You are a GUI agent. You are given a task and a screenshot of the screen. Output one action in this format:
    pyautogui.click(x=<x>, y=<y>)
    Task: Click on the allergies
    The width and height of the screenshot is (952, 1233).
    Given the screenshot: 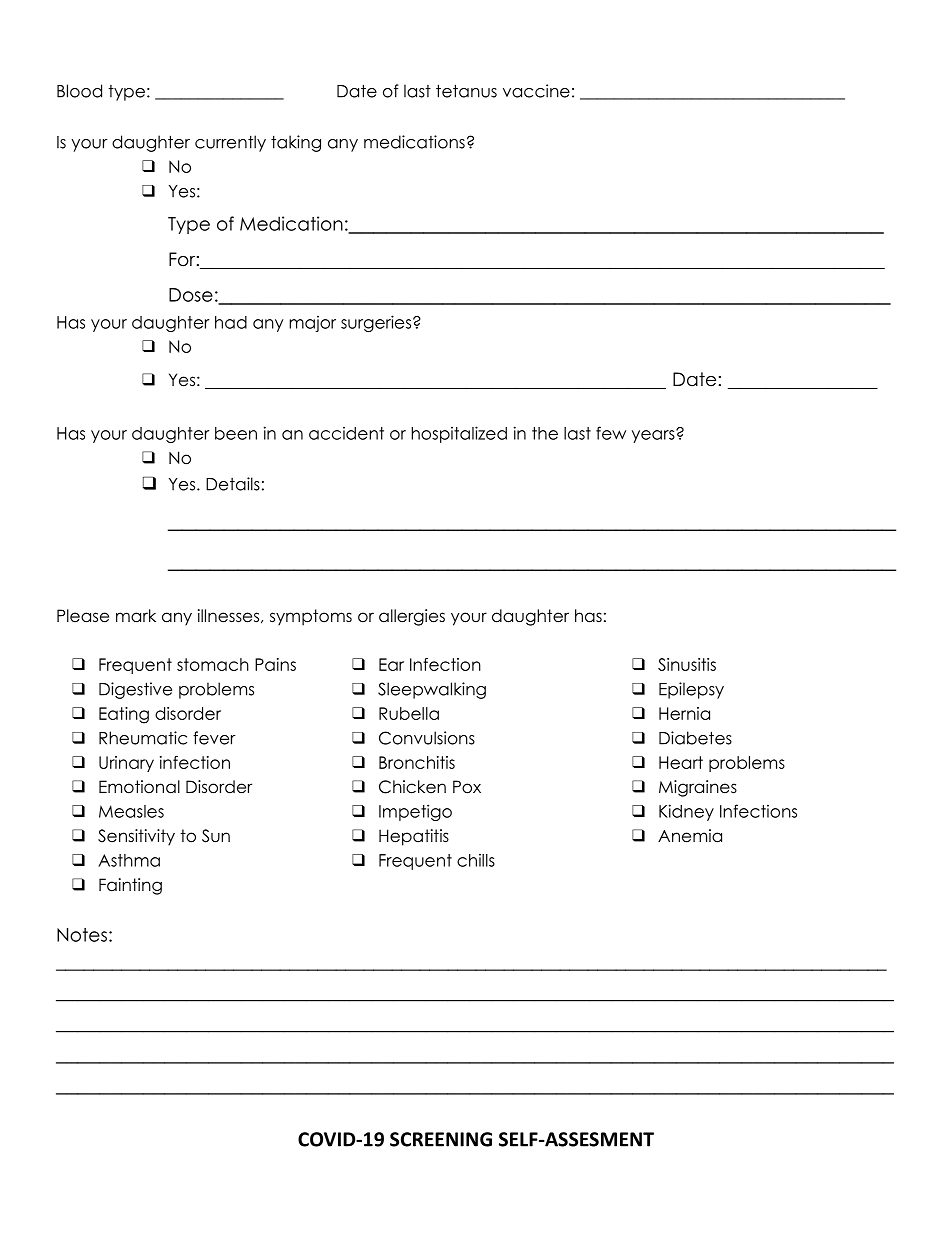 What is the action you would take?
    pyautogui.click(x=412, y=617)
